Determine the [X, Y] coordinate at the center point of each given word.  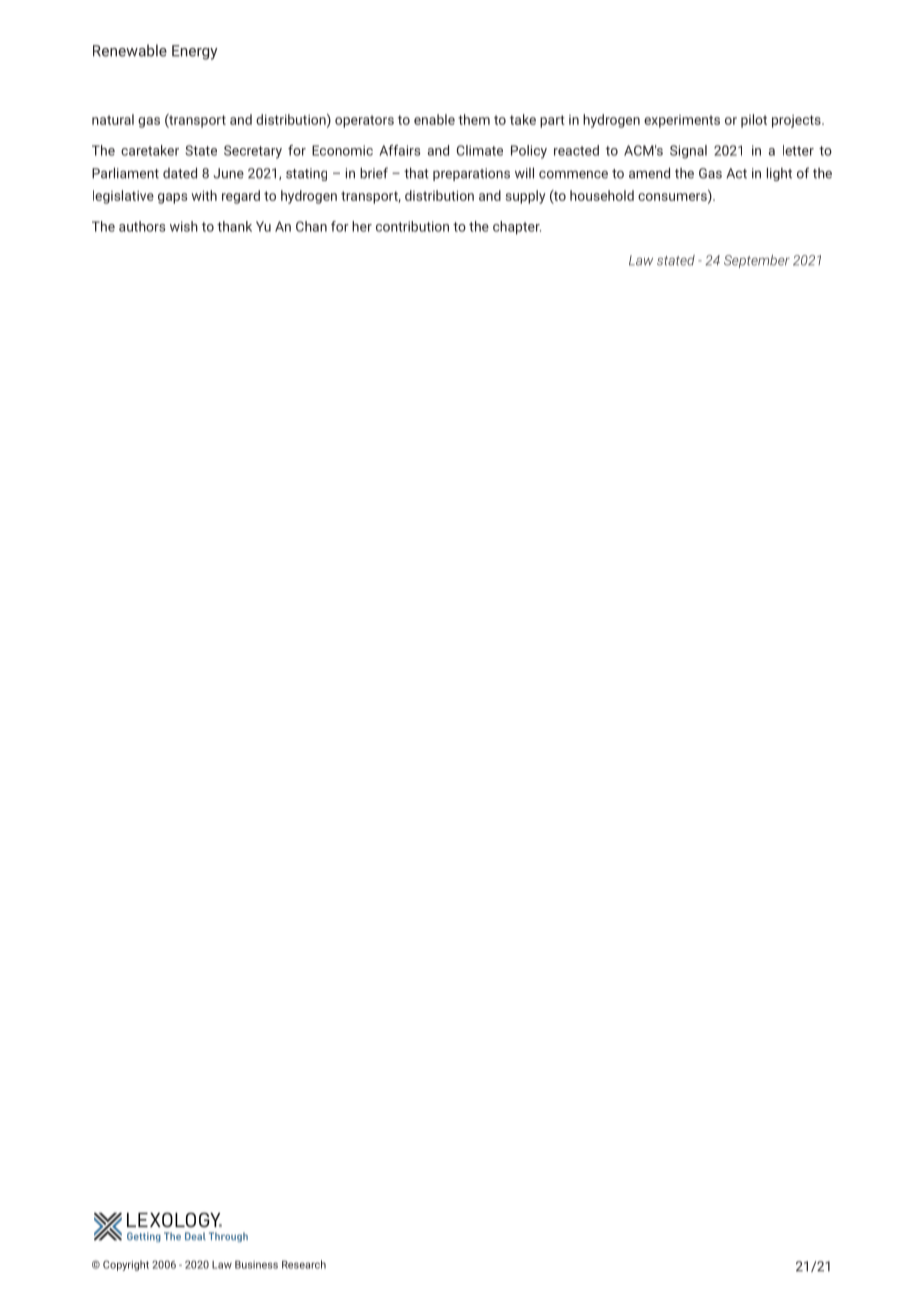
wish [184, 226]
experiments [682, 121]
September [757, 261]
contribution [412, 226]
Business [256, 1264]
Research [304, 1264]
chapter [517, 228]
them [474, 119]
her [362, 226]
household [602, 195]
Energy [195, 52]
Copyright [126, 1265]
